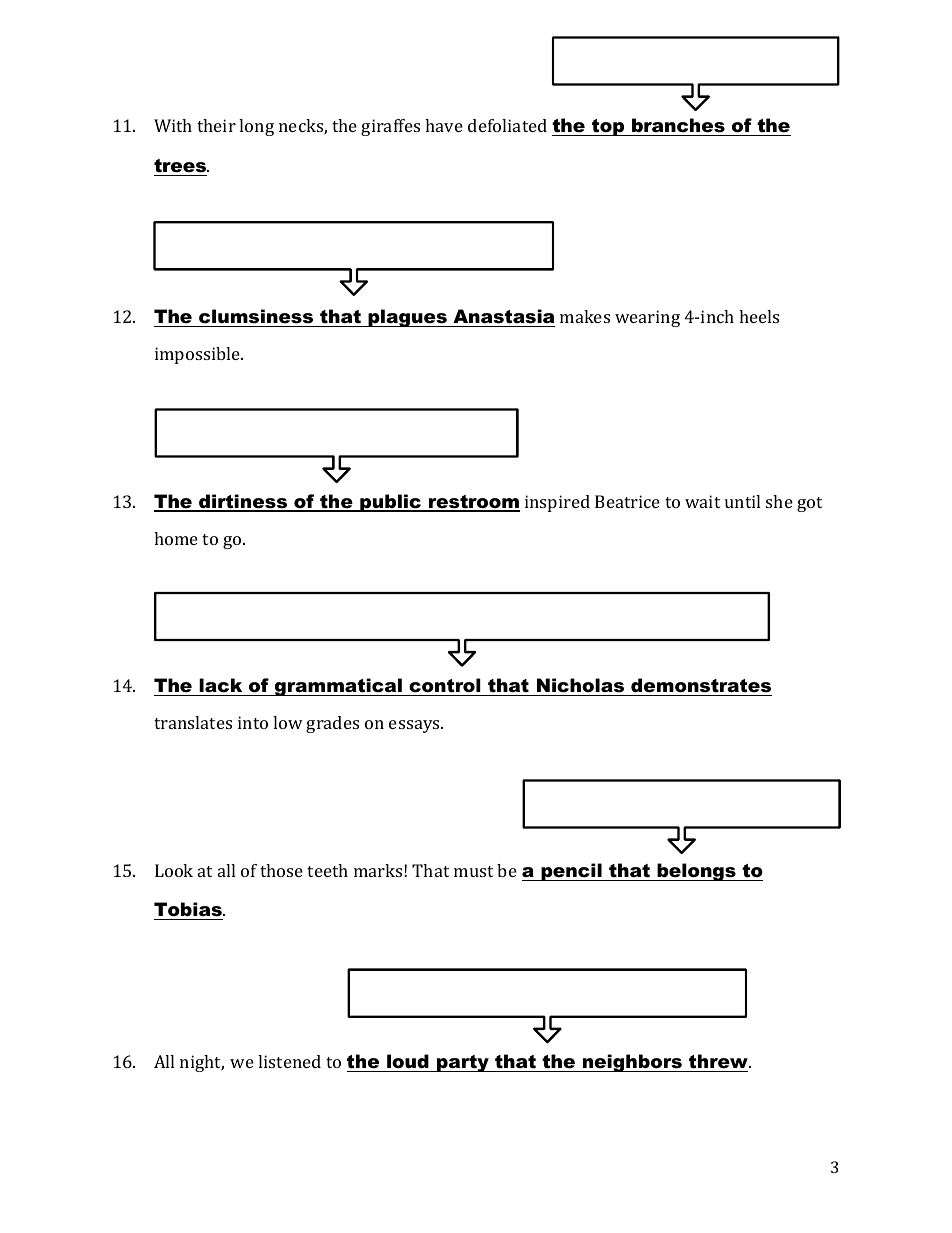 Image resolution: width=952 pixels, height=1233 pixels. Describe the element at coordinates (289, 1061) in the screenshot. I see `listened` at that location.
